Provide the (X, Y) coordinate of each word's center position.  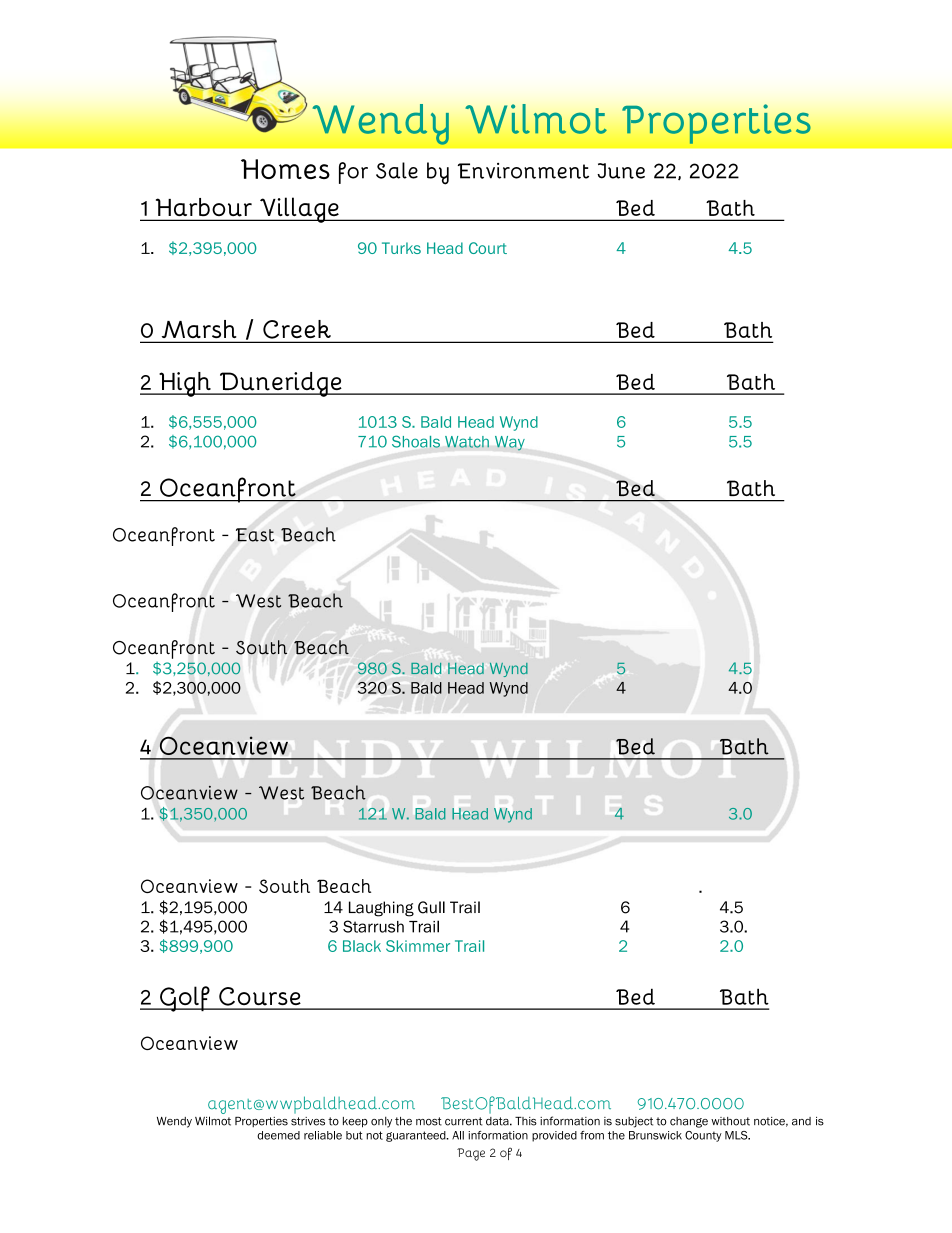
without (730, 1121)
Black (362, 946)
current (464, 1121)
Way (510, 443)
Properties (261, 1122)
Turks (401, 248)
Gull (431, 907)
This (526, 1121)
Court (488, 248)
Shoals (416, 441)
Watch (467, 442)
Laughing (381, 909)
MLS (737, 1135)
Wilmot (213, 1121)
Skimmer (418, 946)
